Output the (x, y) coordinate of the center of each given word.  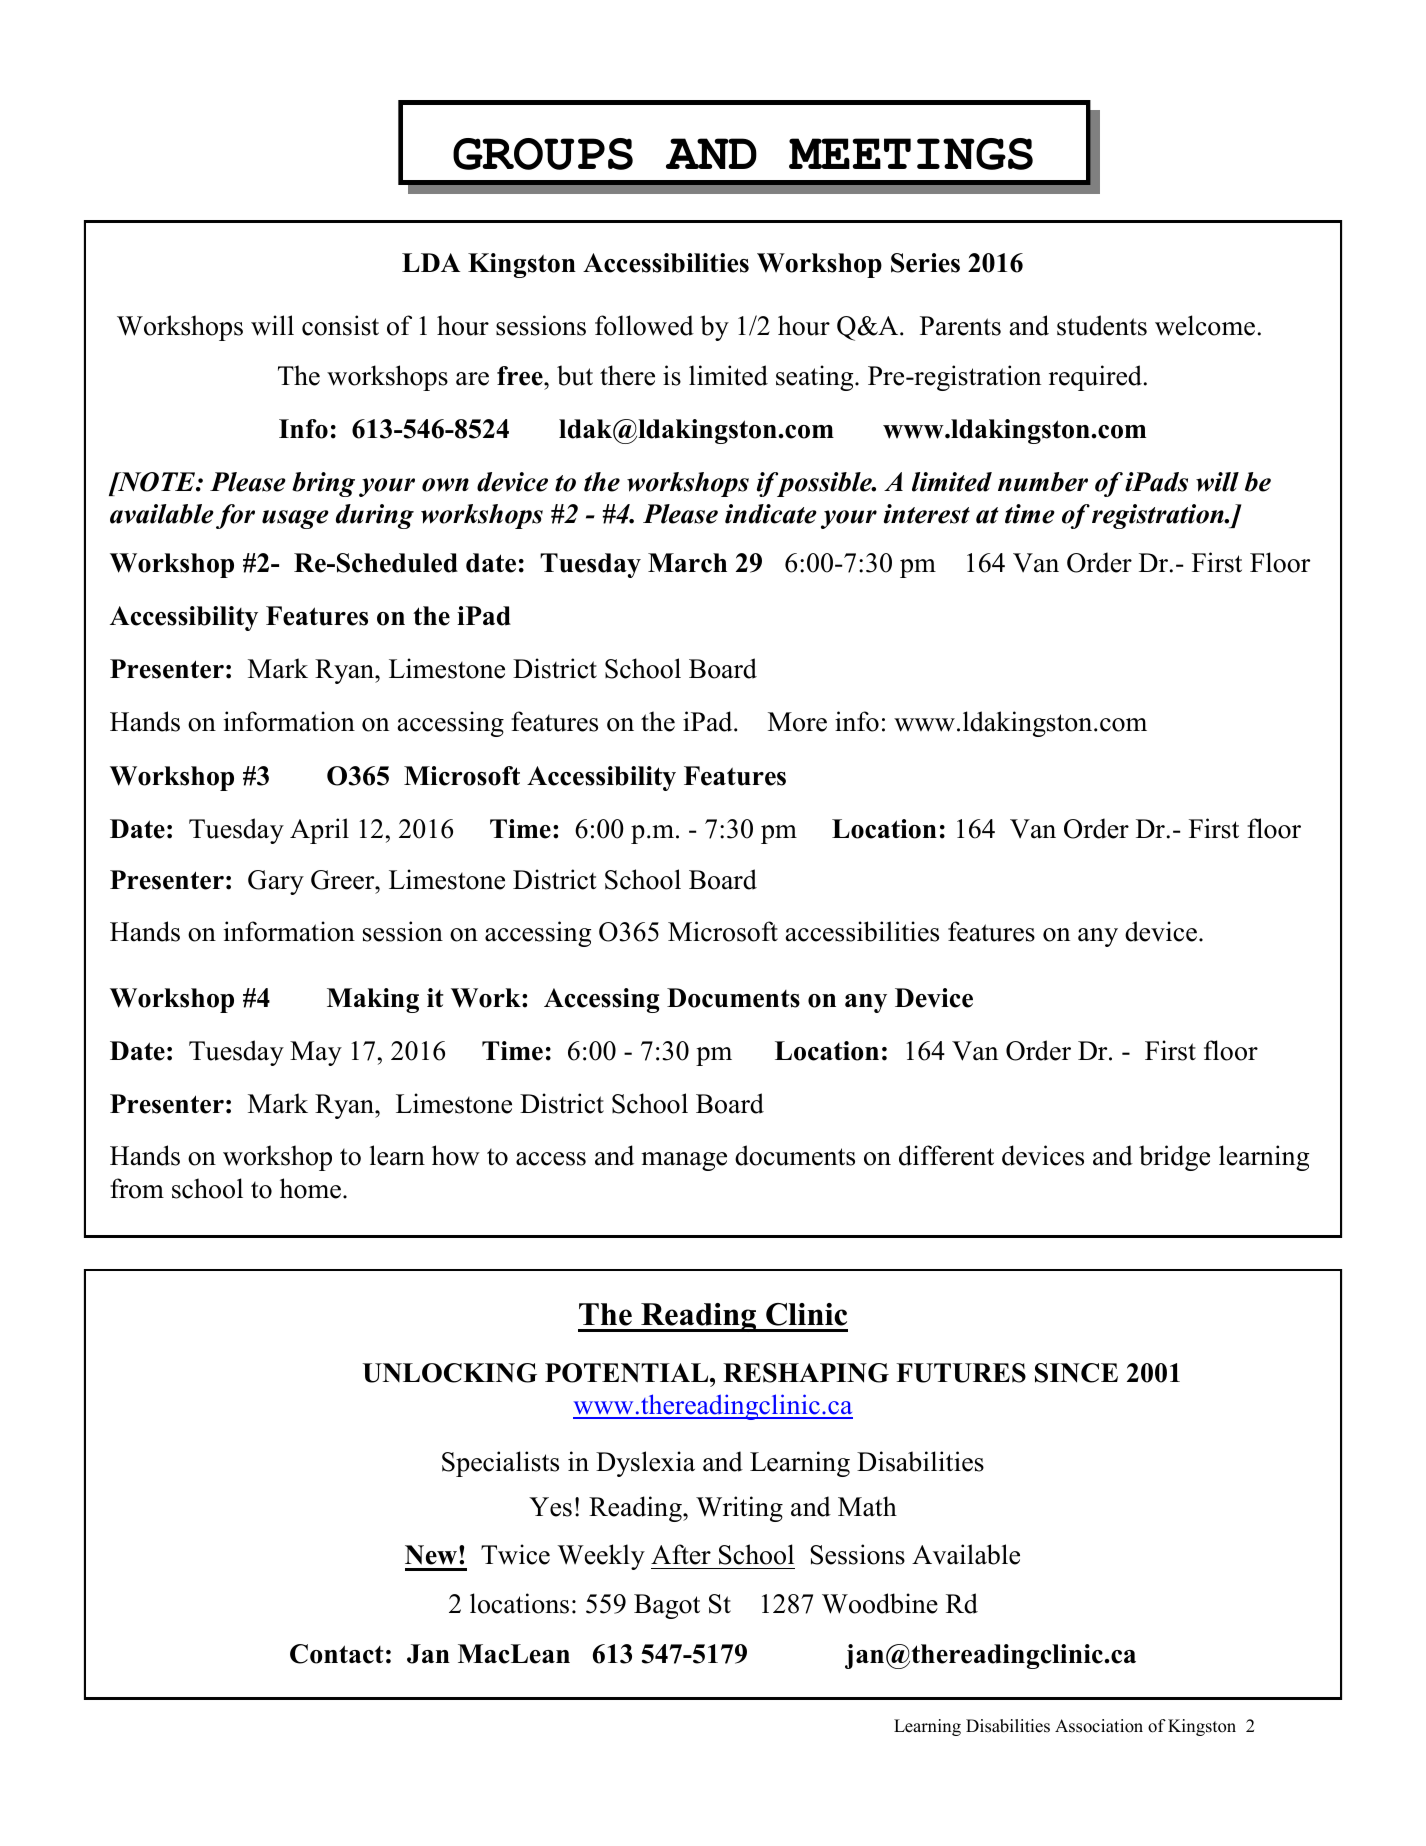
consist (340, 325)
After (681, 1554)
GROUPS (543, 154)
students (1102, 325)
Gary (276, 882)
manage (684, 1161)
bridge (1174, 1158)
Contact (337, 1654)
